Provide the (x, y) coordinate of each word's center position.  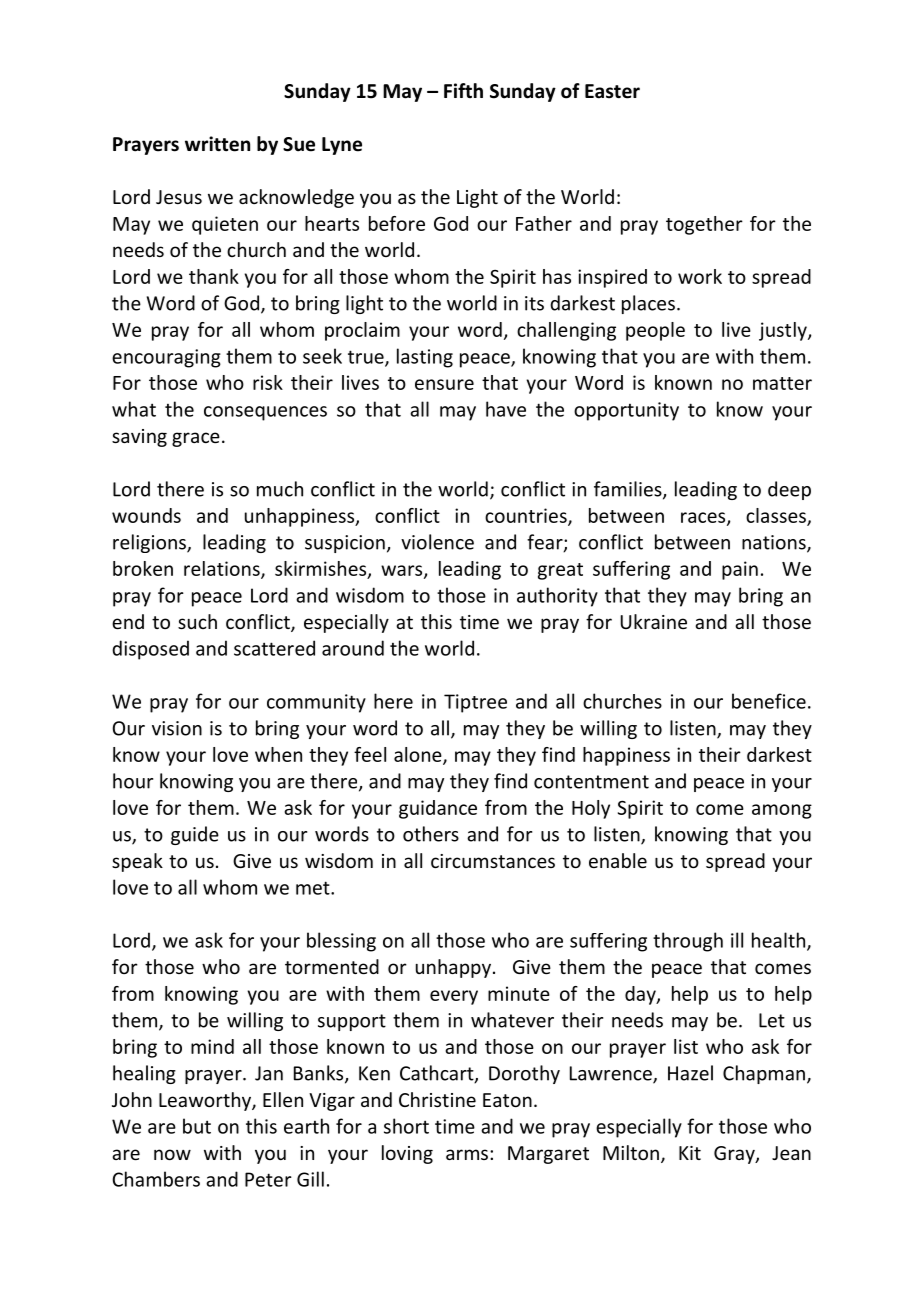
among (782, 811)
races (704, 518)
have (506, 409)
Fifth (463, 90)
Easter (612, 91)
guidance (438, 809)
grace (196, 439)
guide (195, 835)
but (197, 1126)
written (217, 144)
